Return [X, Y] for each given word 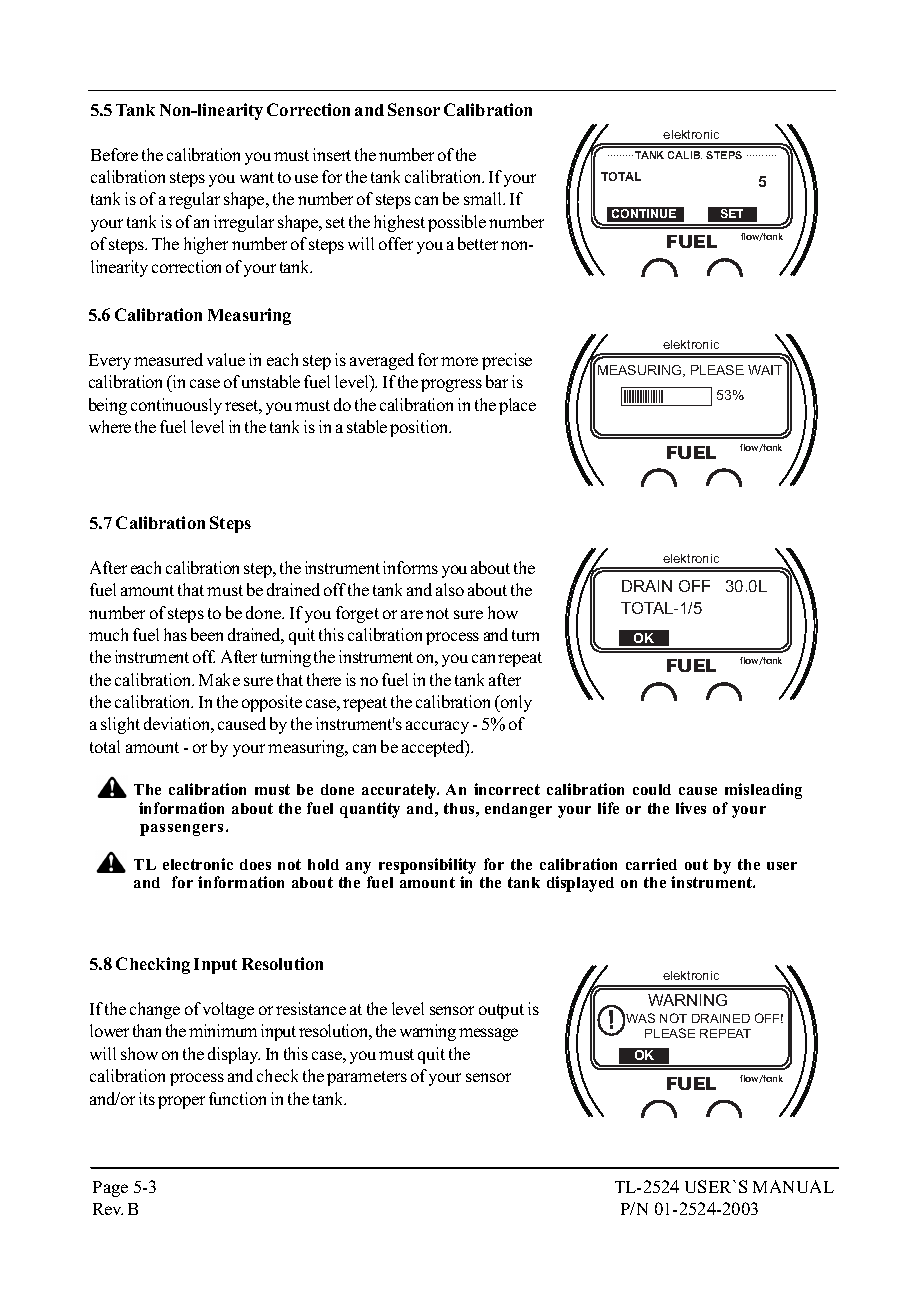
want [257, 177]
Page [110, 1189]
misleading [763, 791]
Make [219, 679]
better [478, 243]
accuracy [437, 727]
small [484, 198]
